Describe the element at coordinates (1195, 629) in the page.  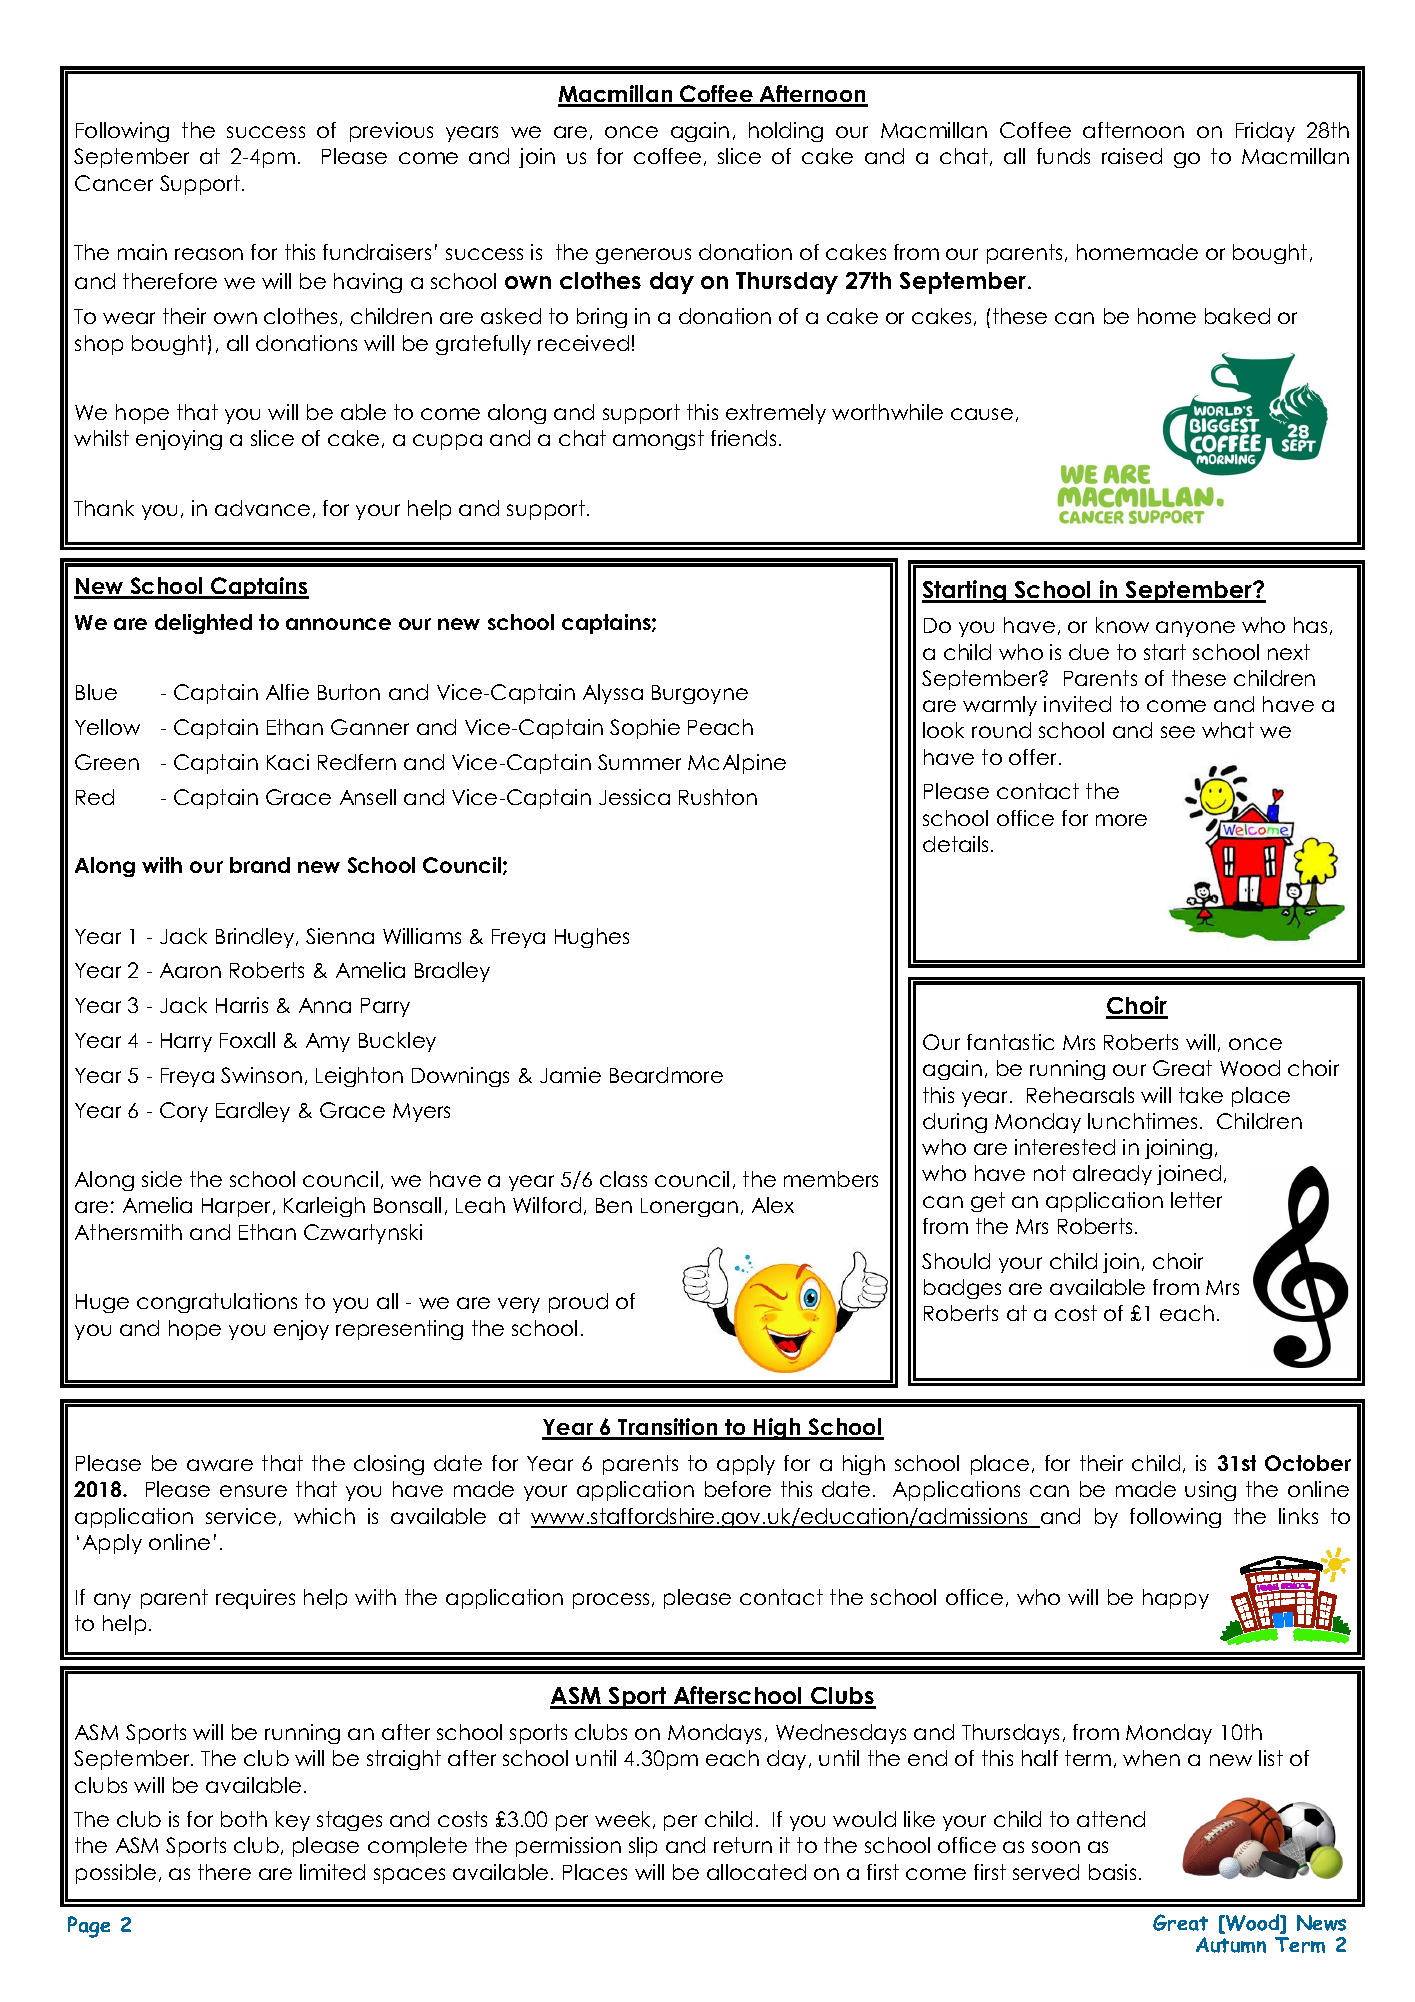
I see `anyone` at that location.
